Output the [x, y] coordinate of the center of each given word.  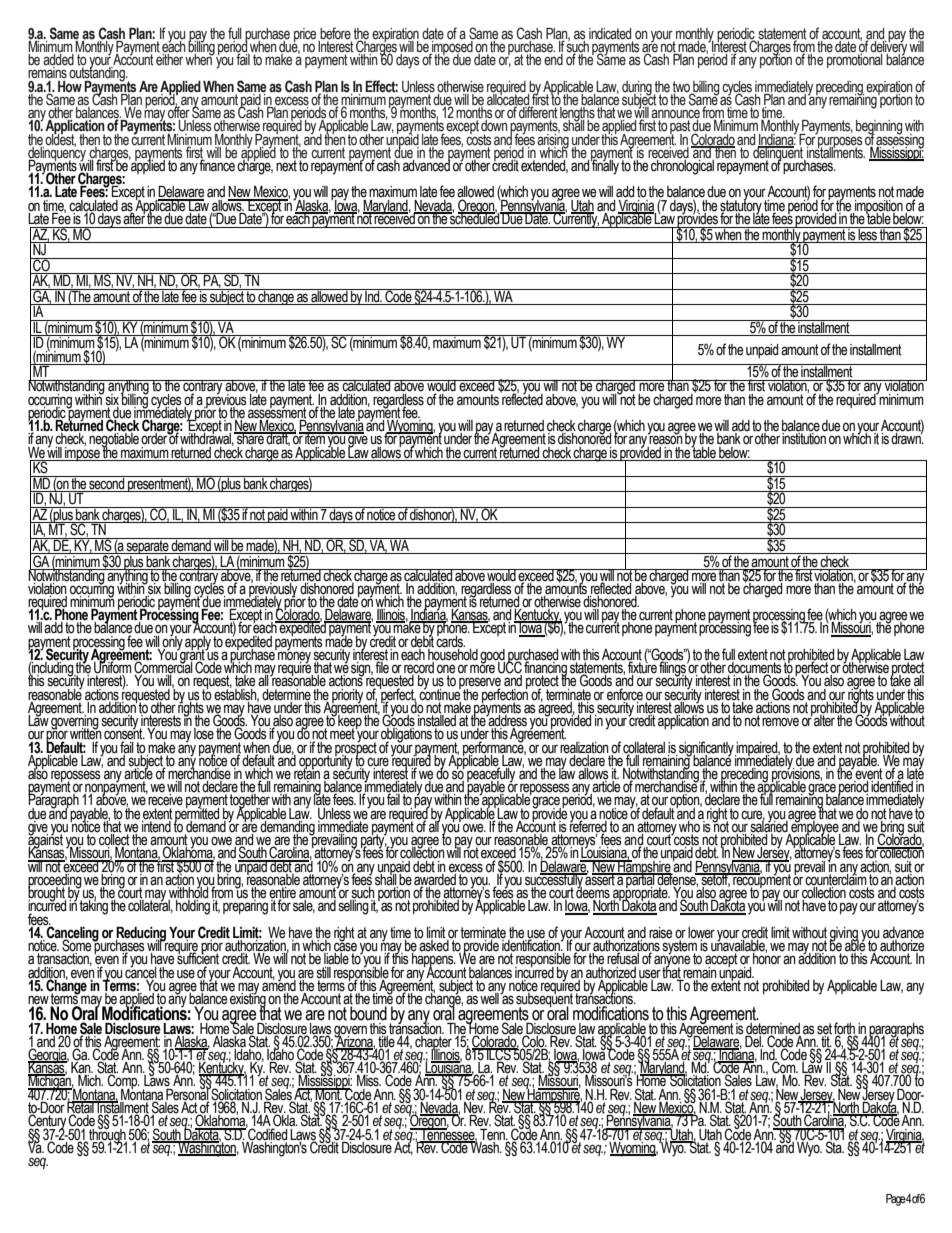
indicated [610, 34]
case [345, 947]
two [682, 87]
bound [368, 1013]
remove [780, 722]
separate [148, 546]
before [335, 33]
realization [584, 746]
